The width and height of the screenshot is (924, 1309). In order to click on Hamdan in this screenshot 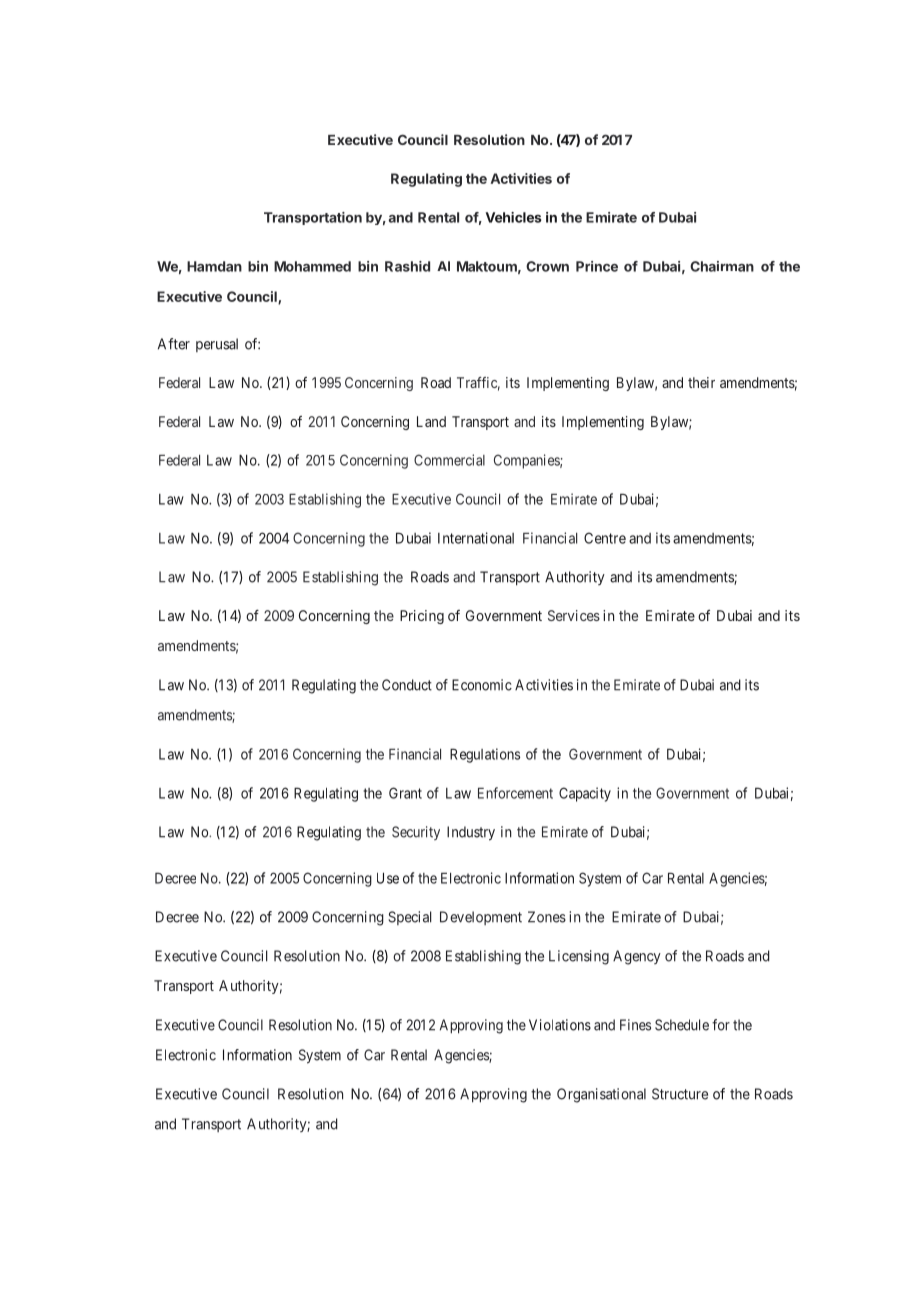, I will do `click(214, 266)`.
